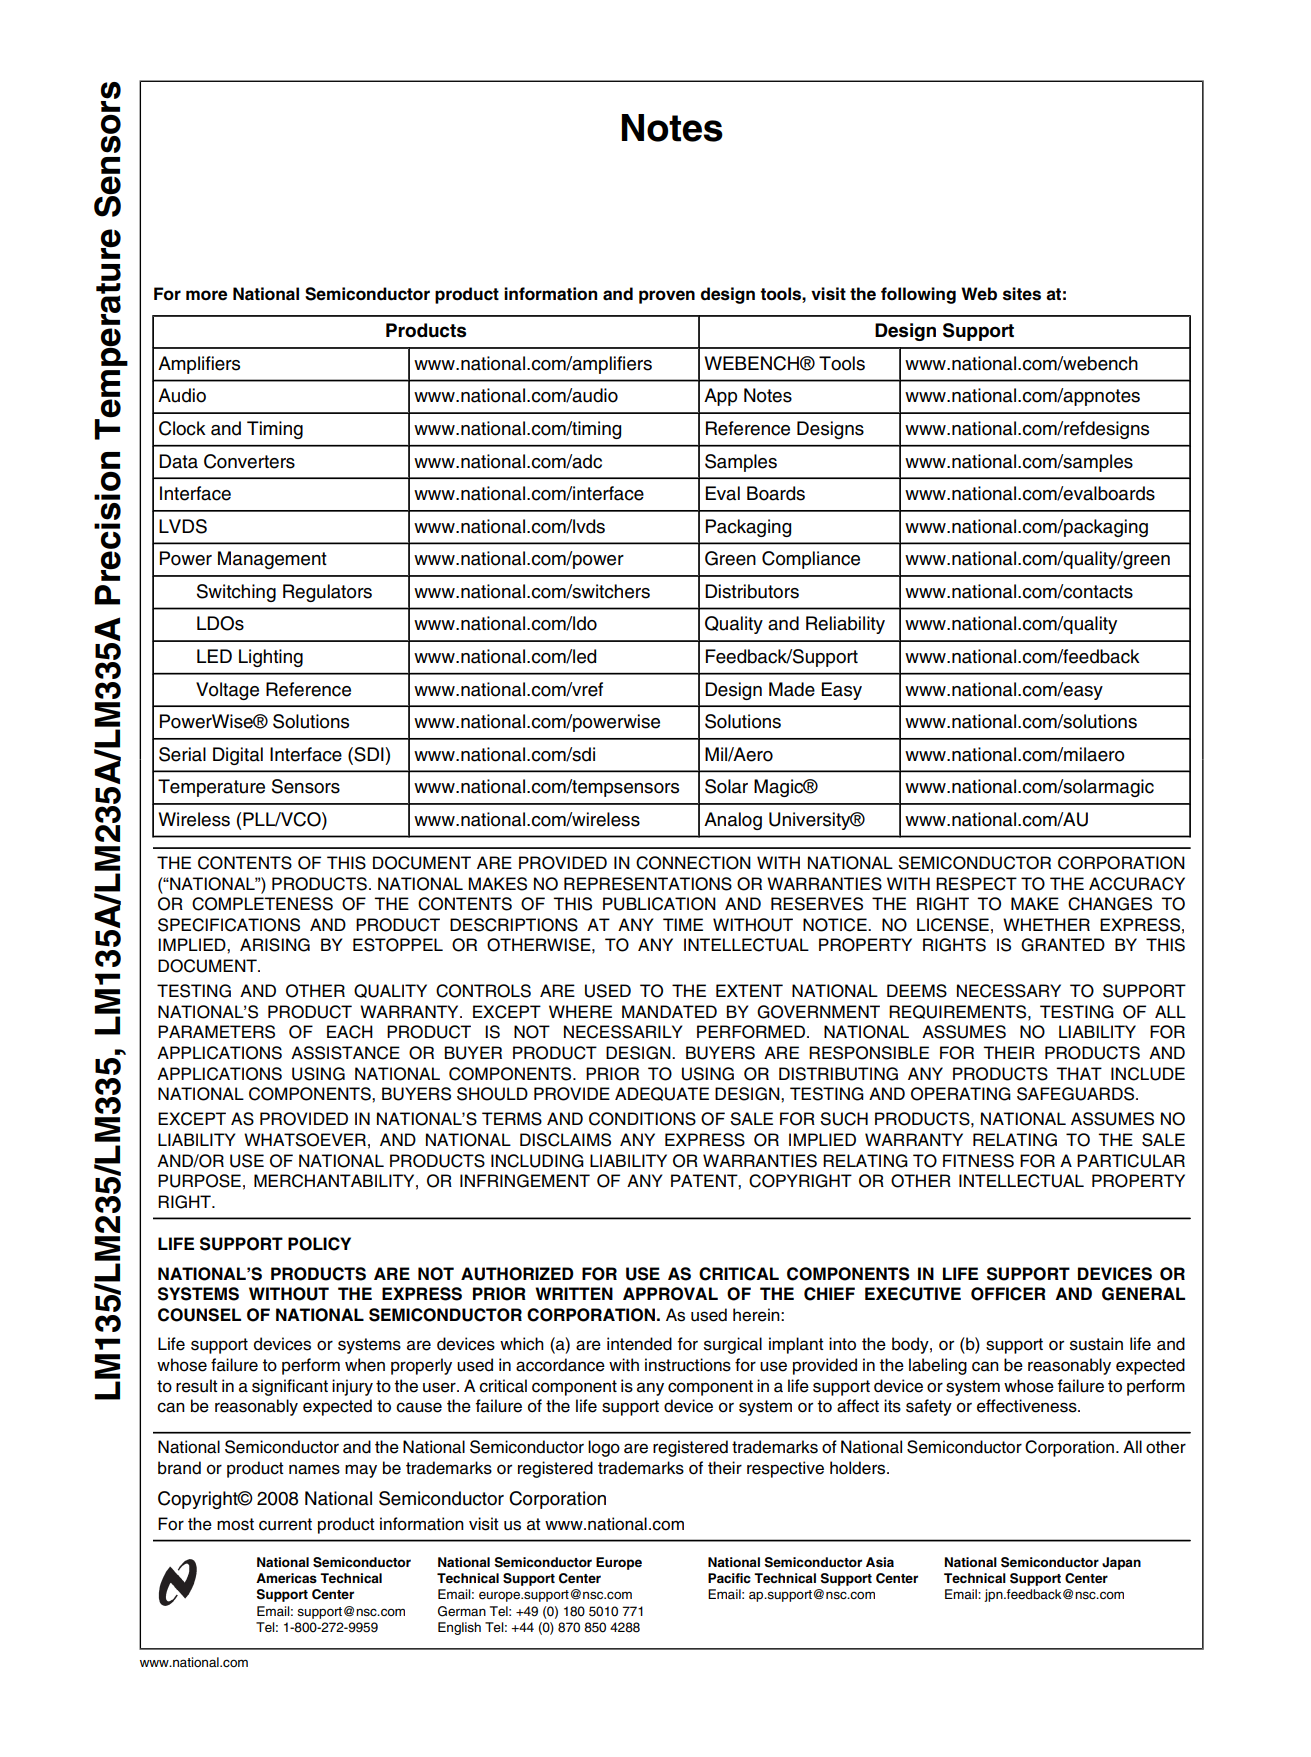  Describe the element at coordinates (729, 1578) in the screenshot. I see `Pacific` at that location.
